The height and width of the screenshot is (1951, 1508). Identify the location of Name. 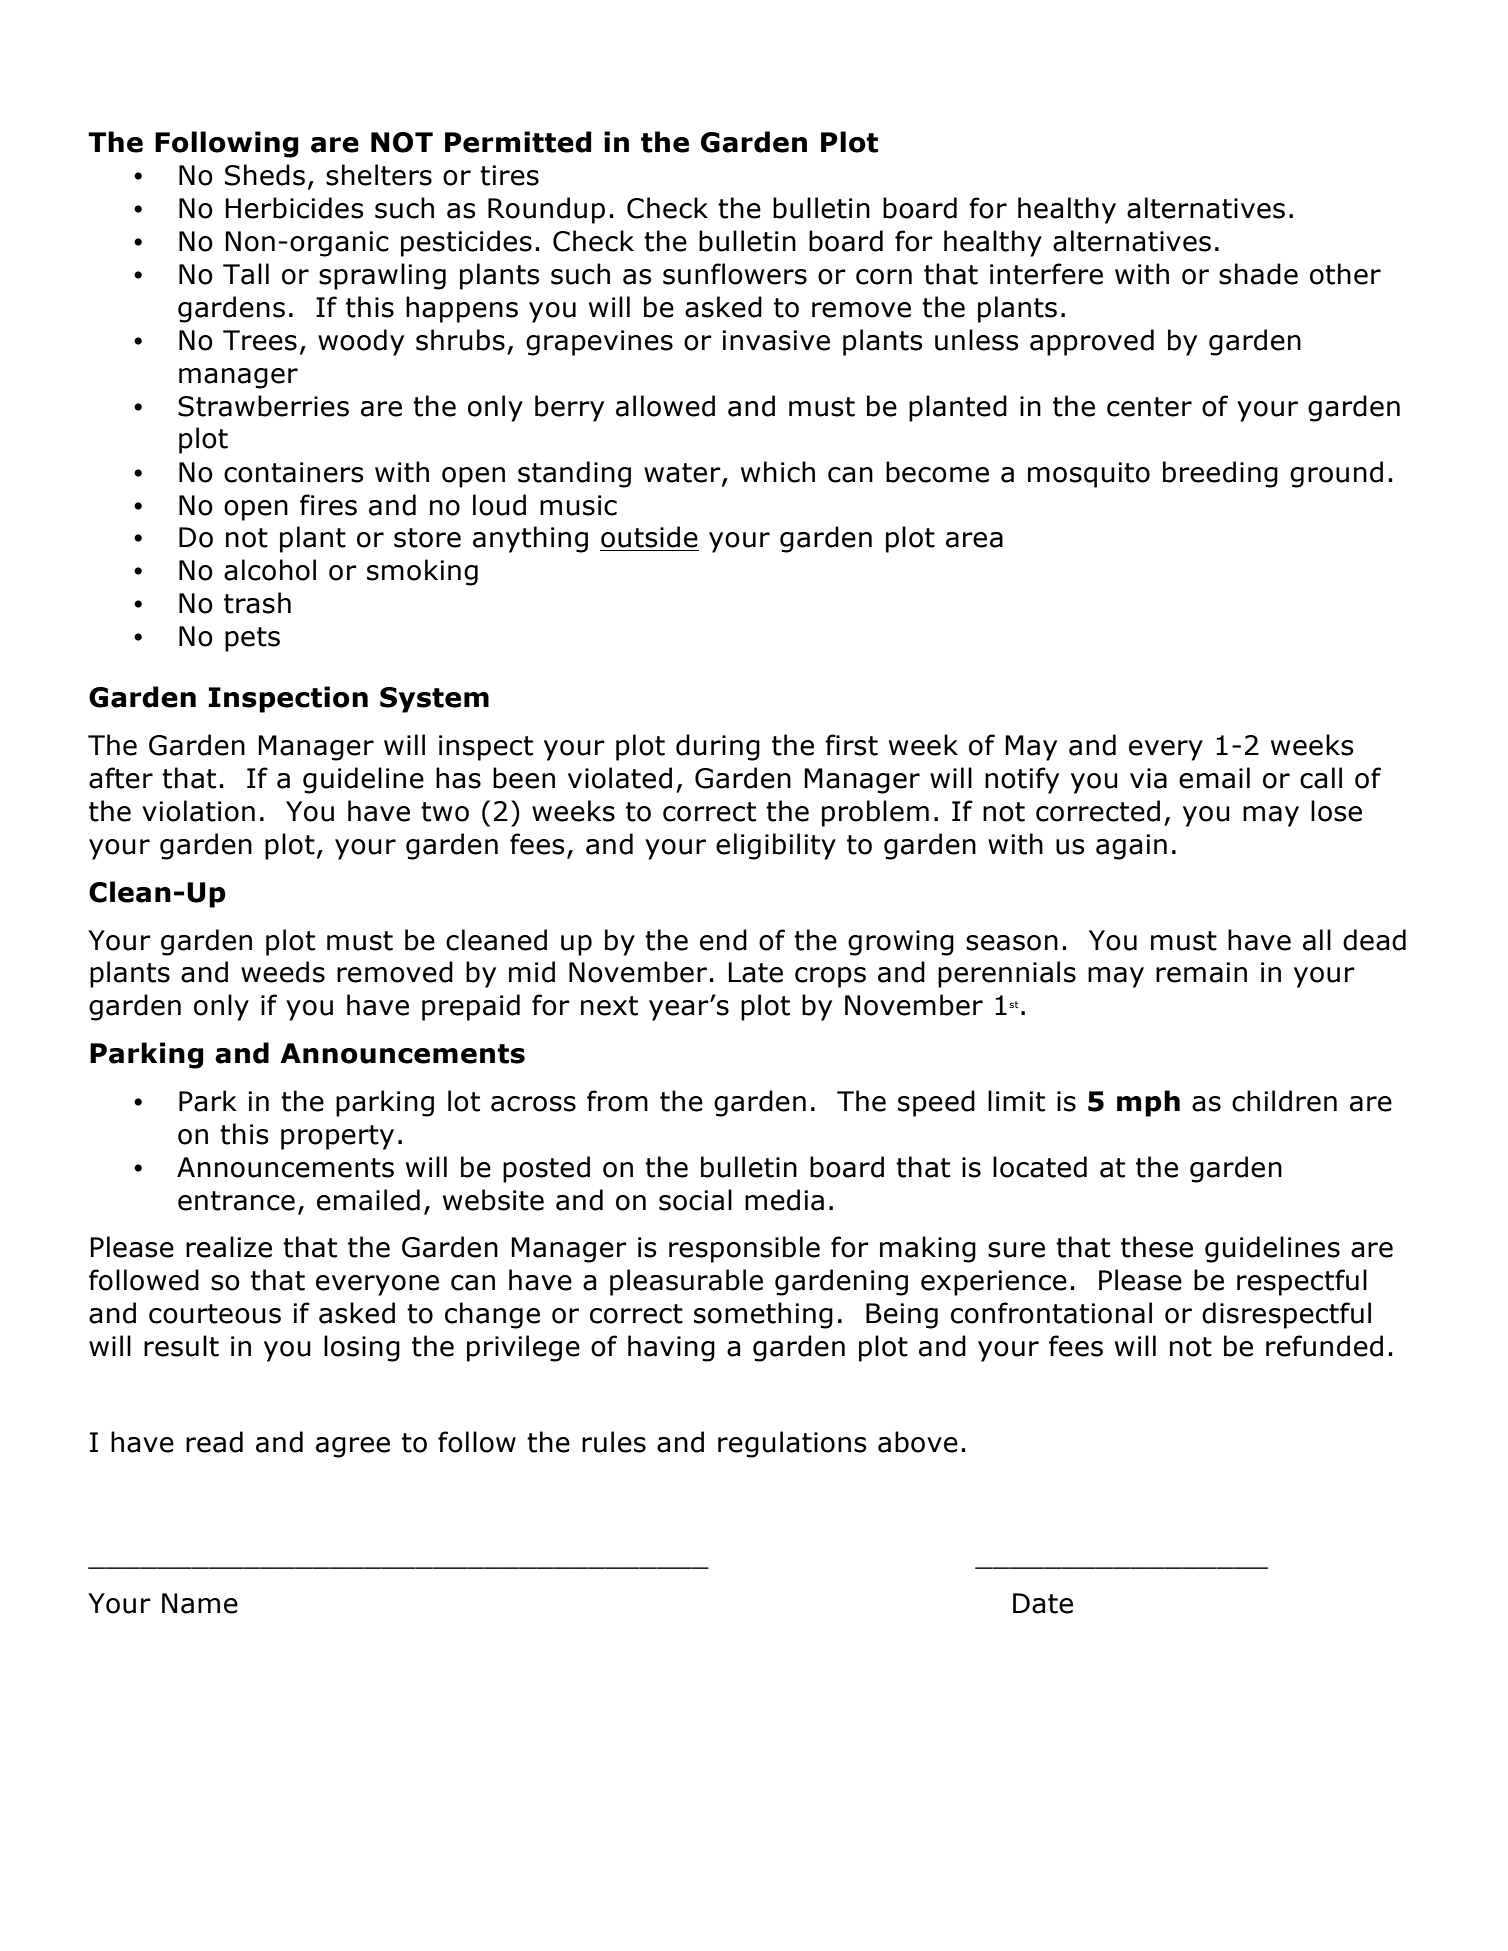
(200, 1603).
